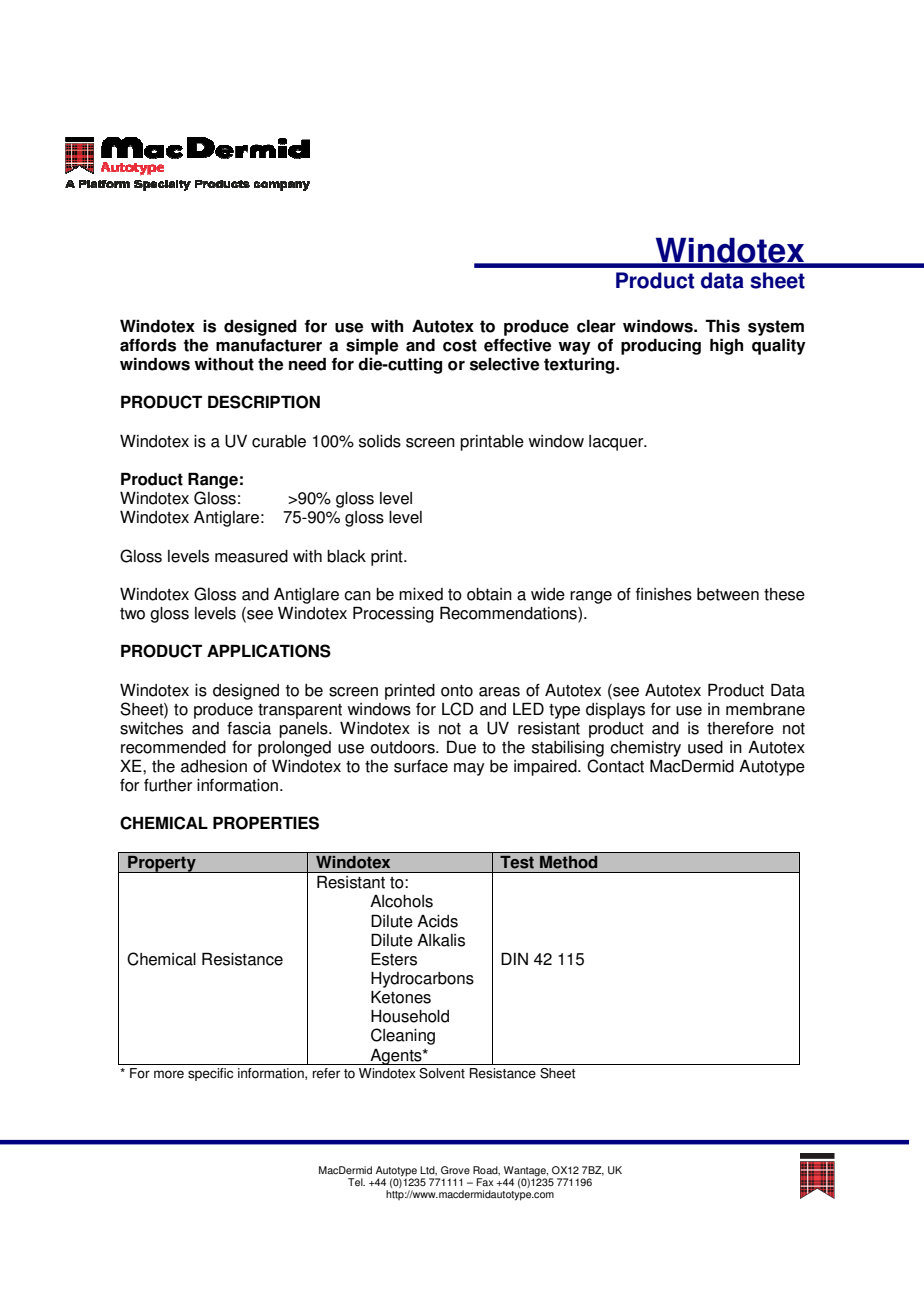 The image size is (924, 1308). What do you see at coordinates (469, 769) in the screenshot?
I see `may` at bounding box center [469, 769].
